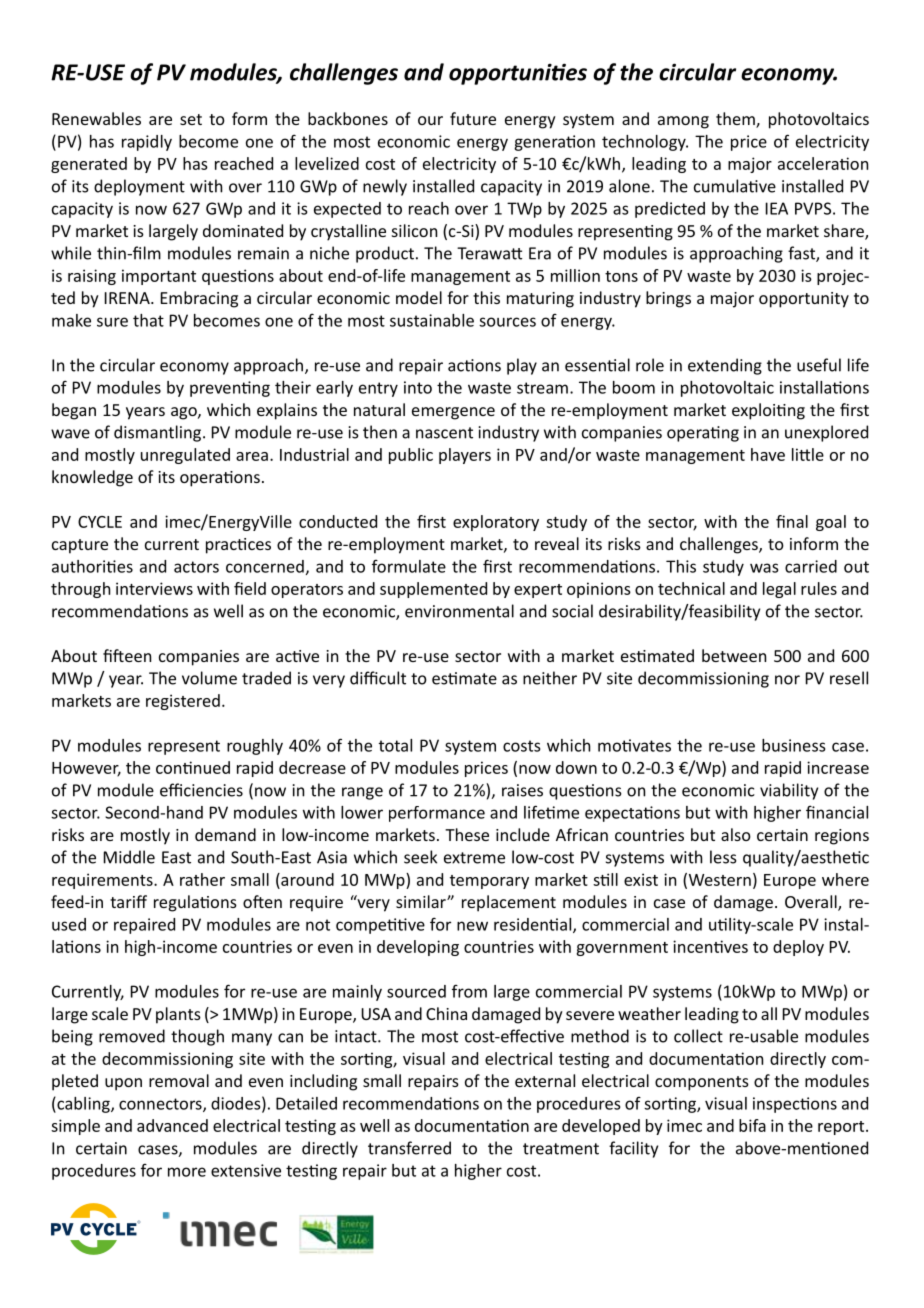 This screenshot has height=1308, width=924. Describe the element at coordinates (172, 1125) in the screenshot. I see `advanced` at that location.
